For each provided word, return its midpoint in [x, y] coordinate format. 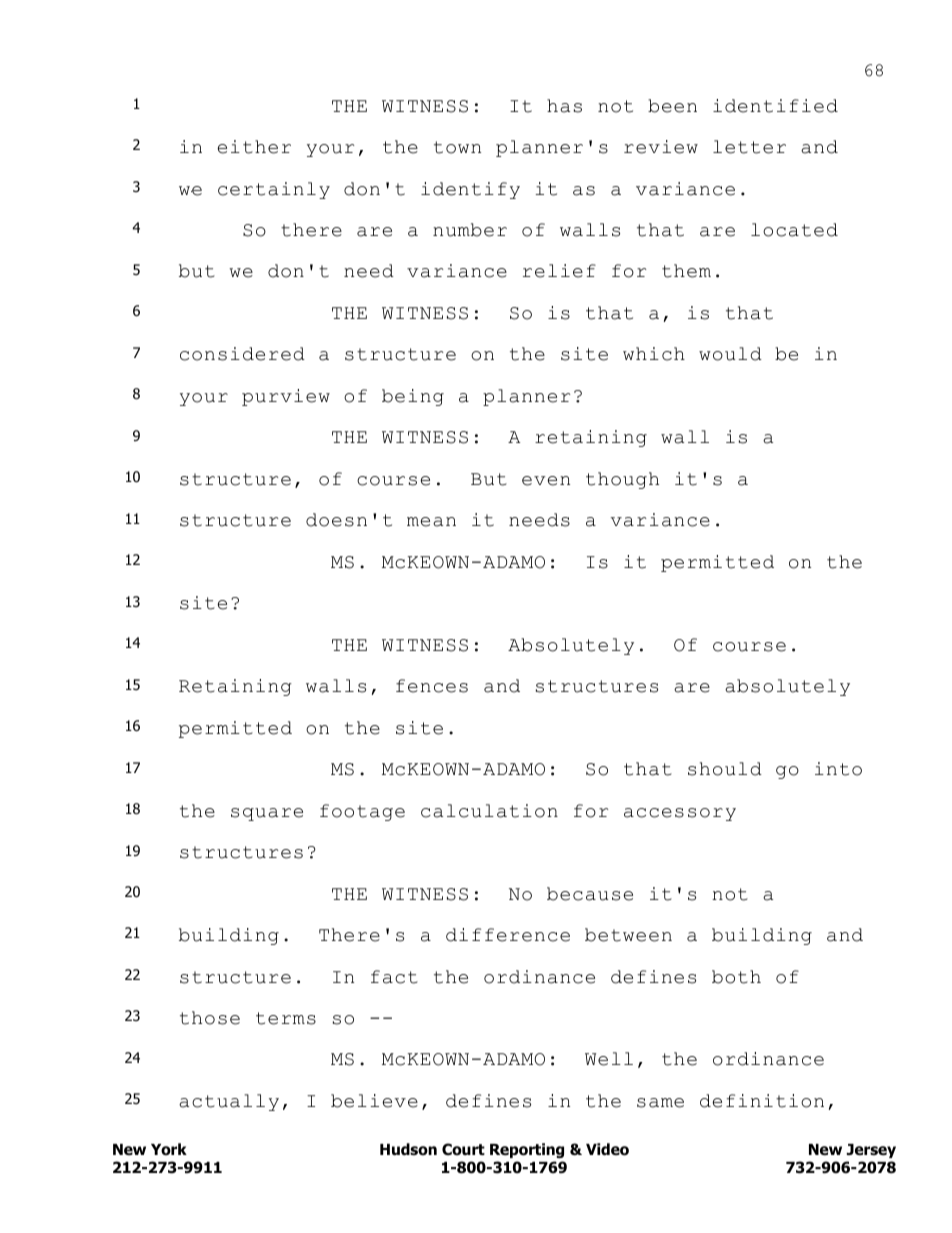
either [254, 147]
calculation [489, 811]
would [730, 354]
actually [229, 1102]
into [838, 769]
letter [749, 147]
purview [286, 397]
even [546, 481]
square [267, 814]
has [564, 106]
